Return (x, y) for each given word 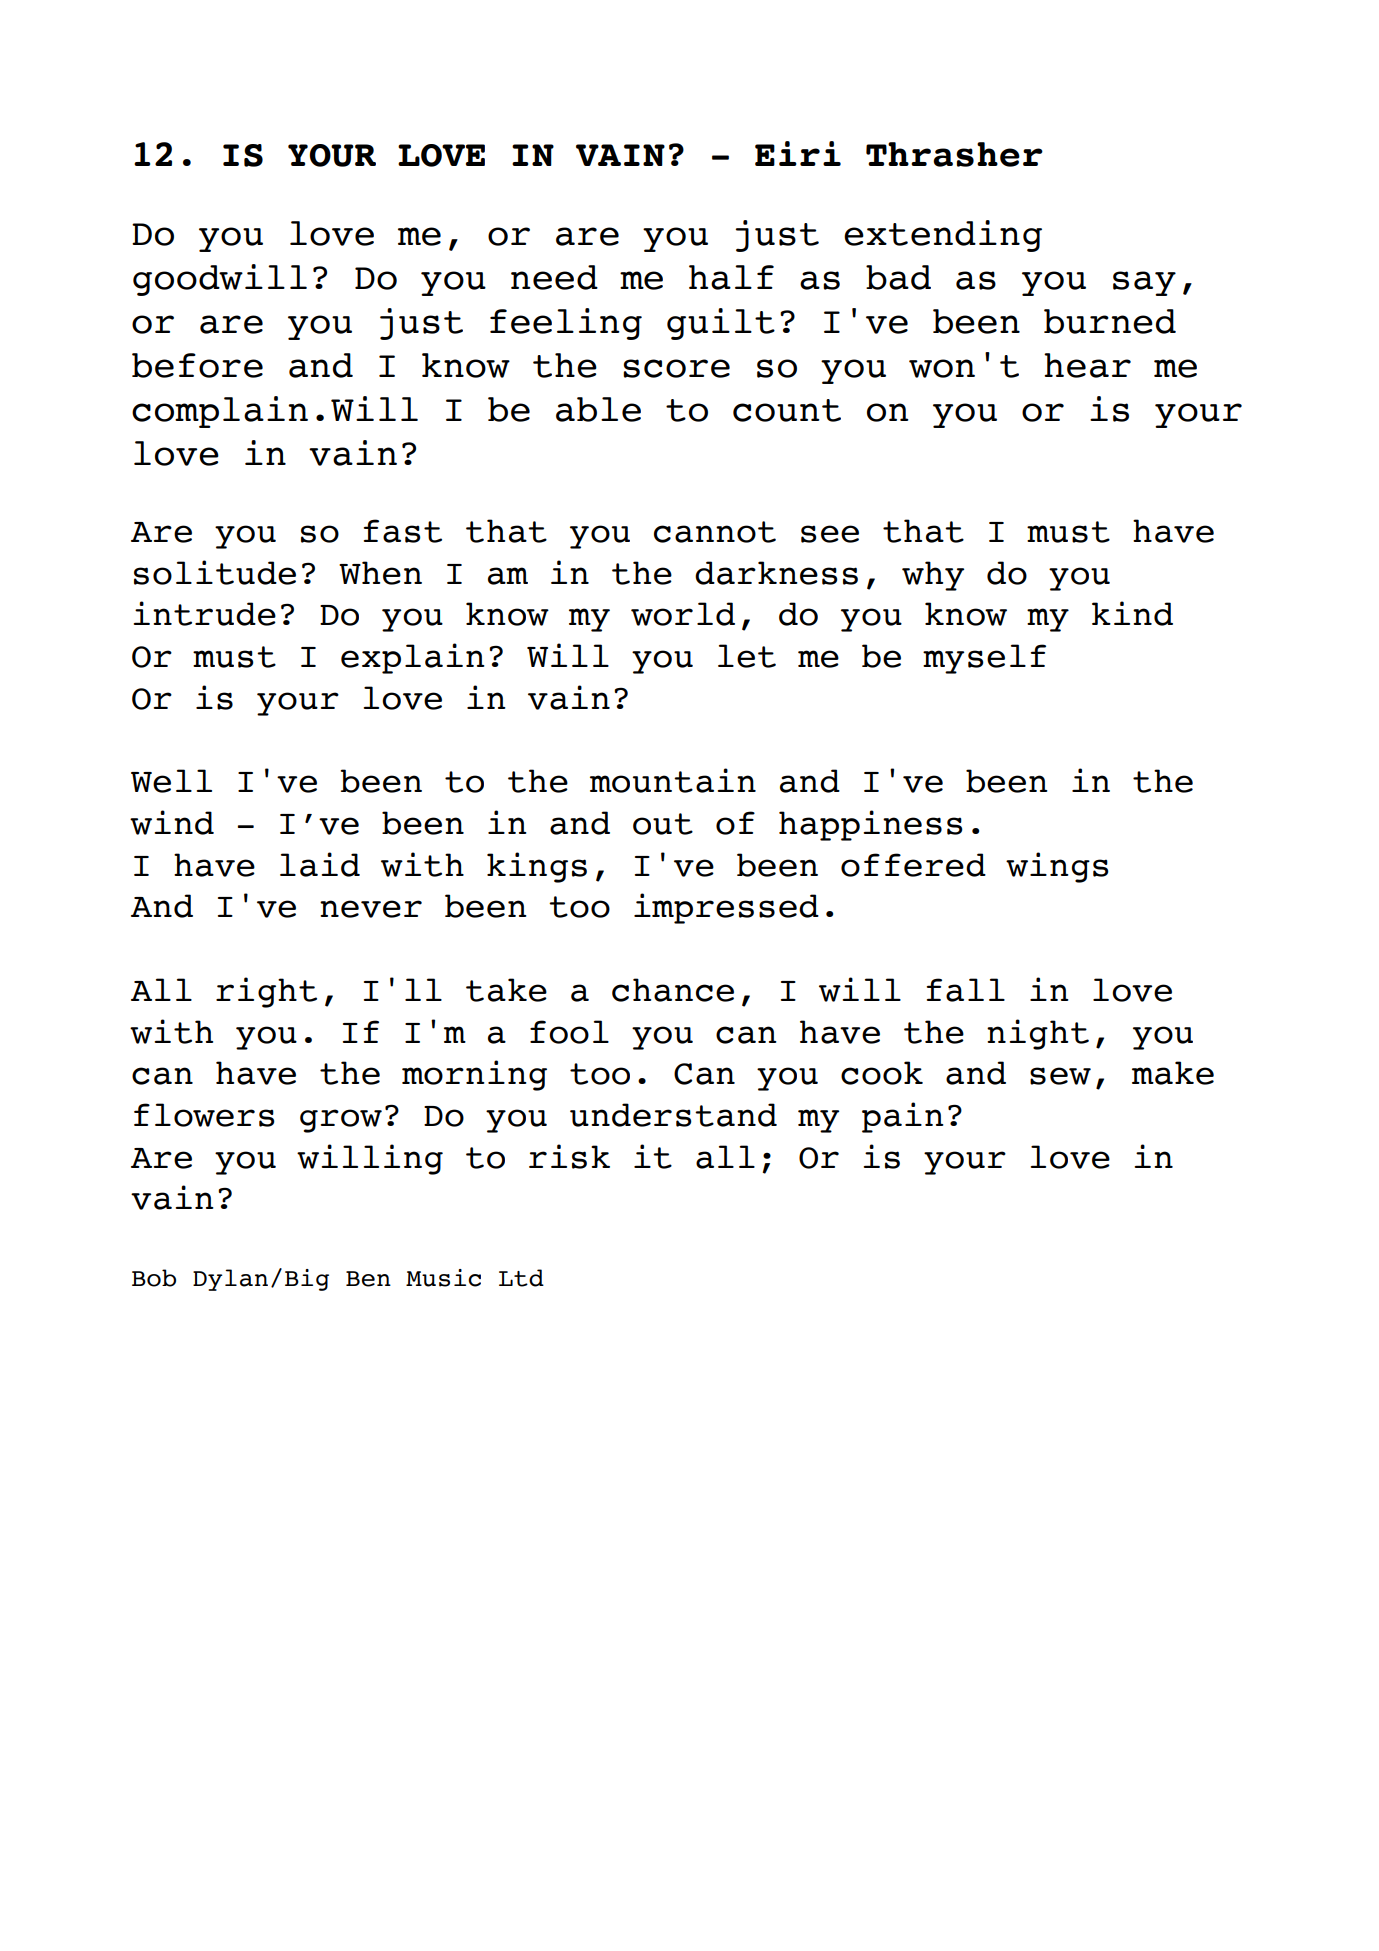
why (933, 576)
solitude (215, 572)
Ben (368, 1279)
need (554, 277)
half (731, 277)
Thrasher (954, 154)
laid (320, 864)
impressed (726, 908)
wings (1057, 867)
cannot (715, 532)
